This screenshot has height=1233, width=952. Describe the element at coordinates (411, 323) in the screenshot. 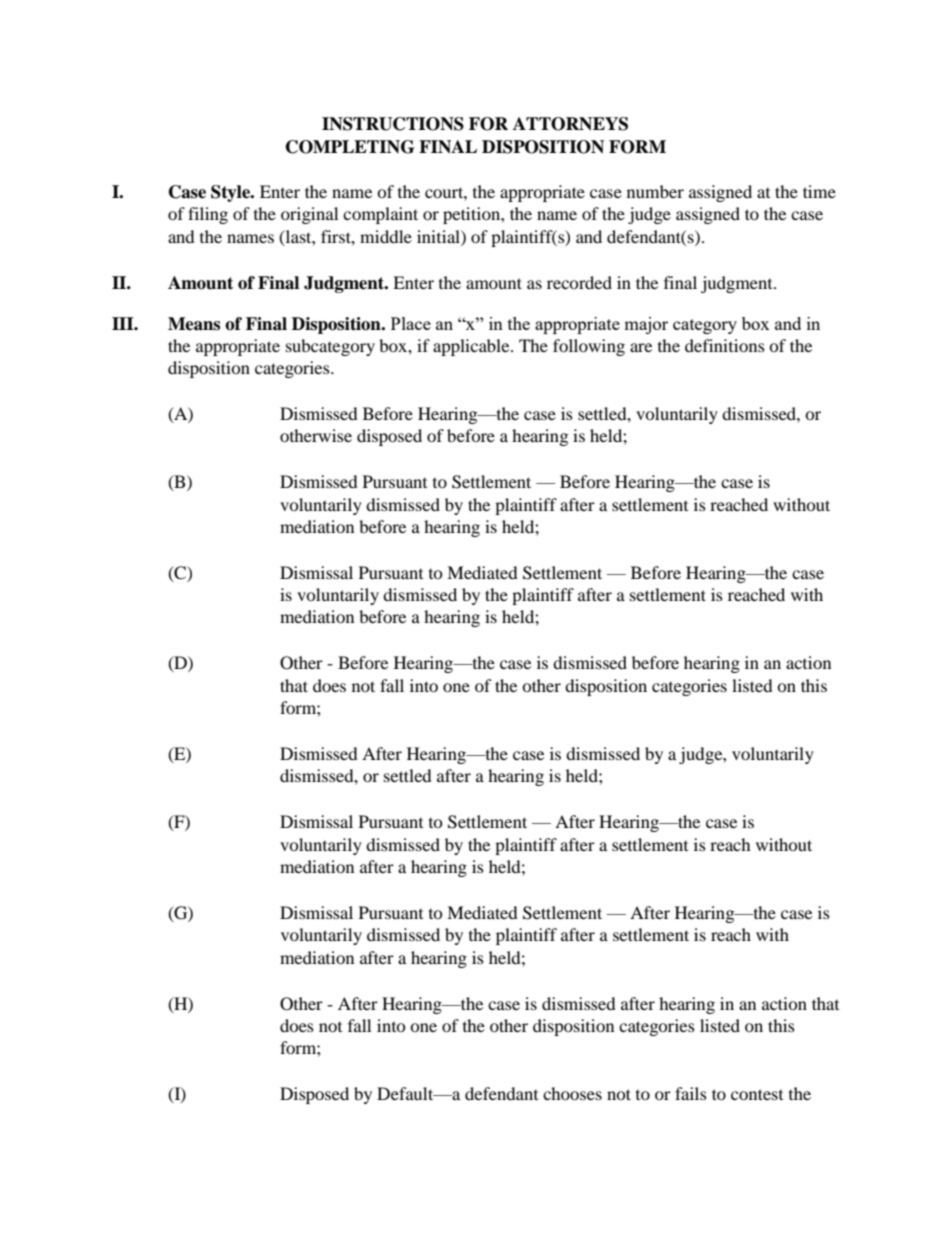

I see `Place` at that location.
